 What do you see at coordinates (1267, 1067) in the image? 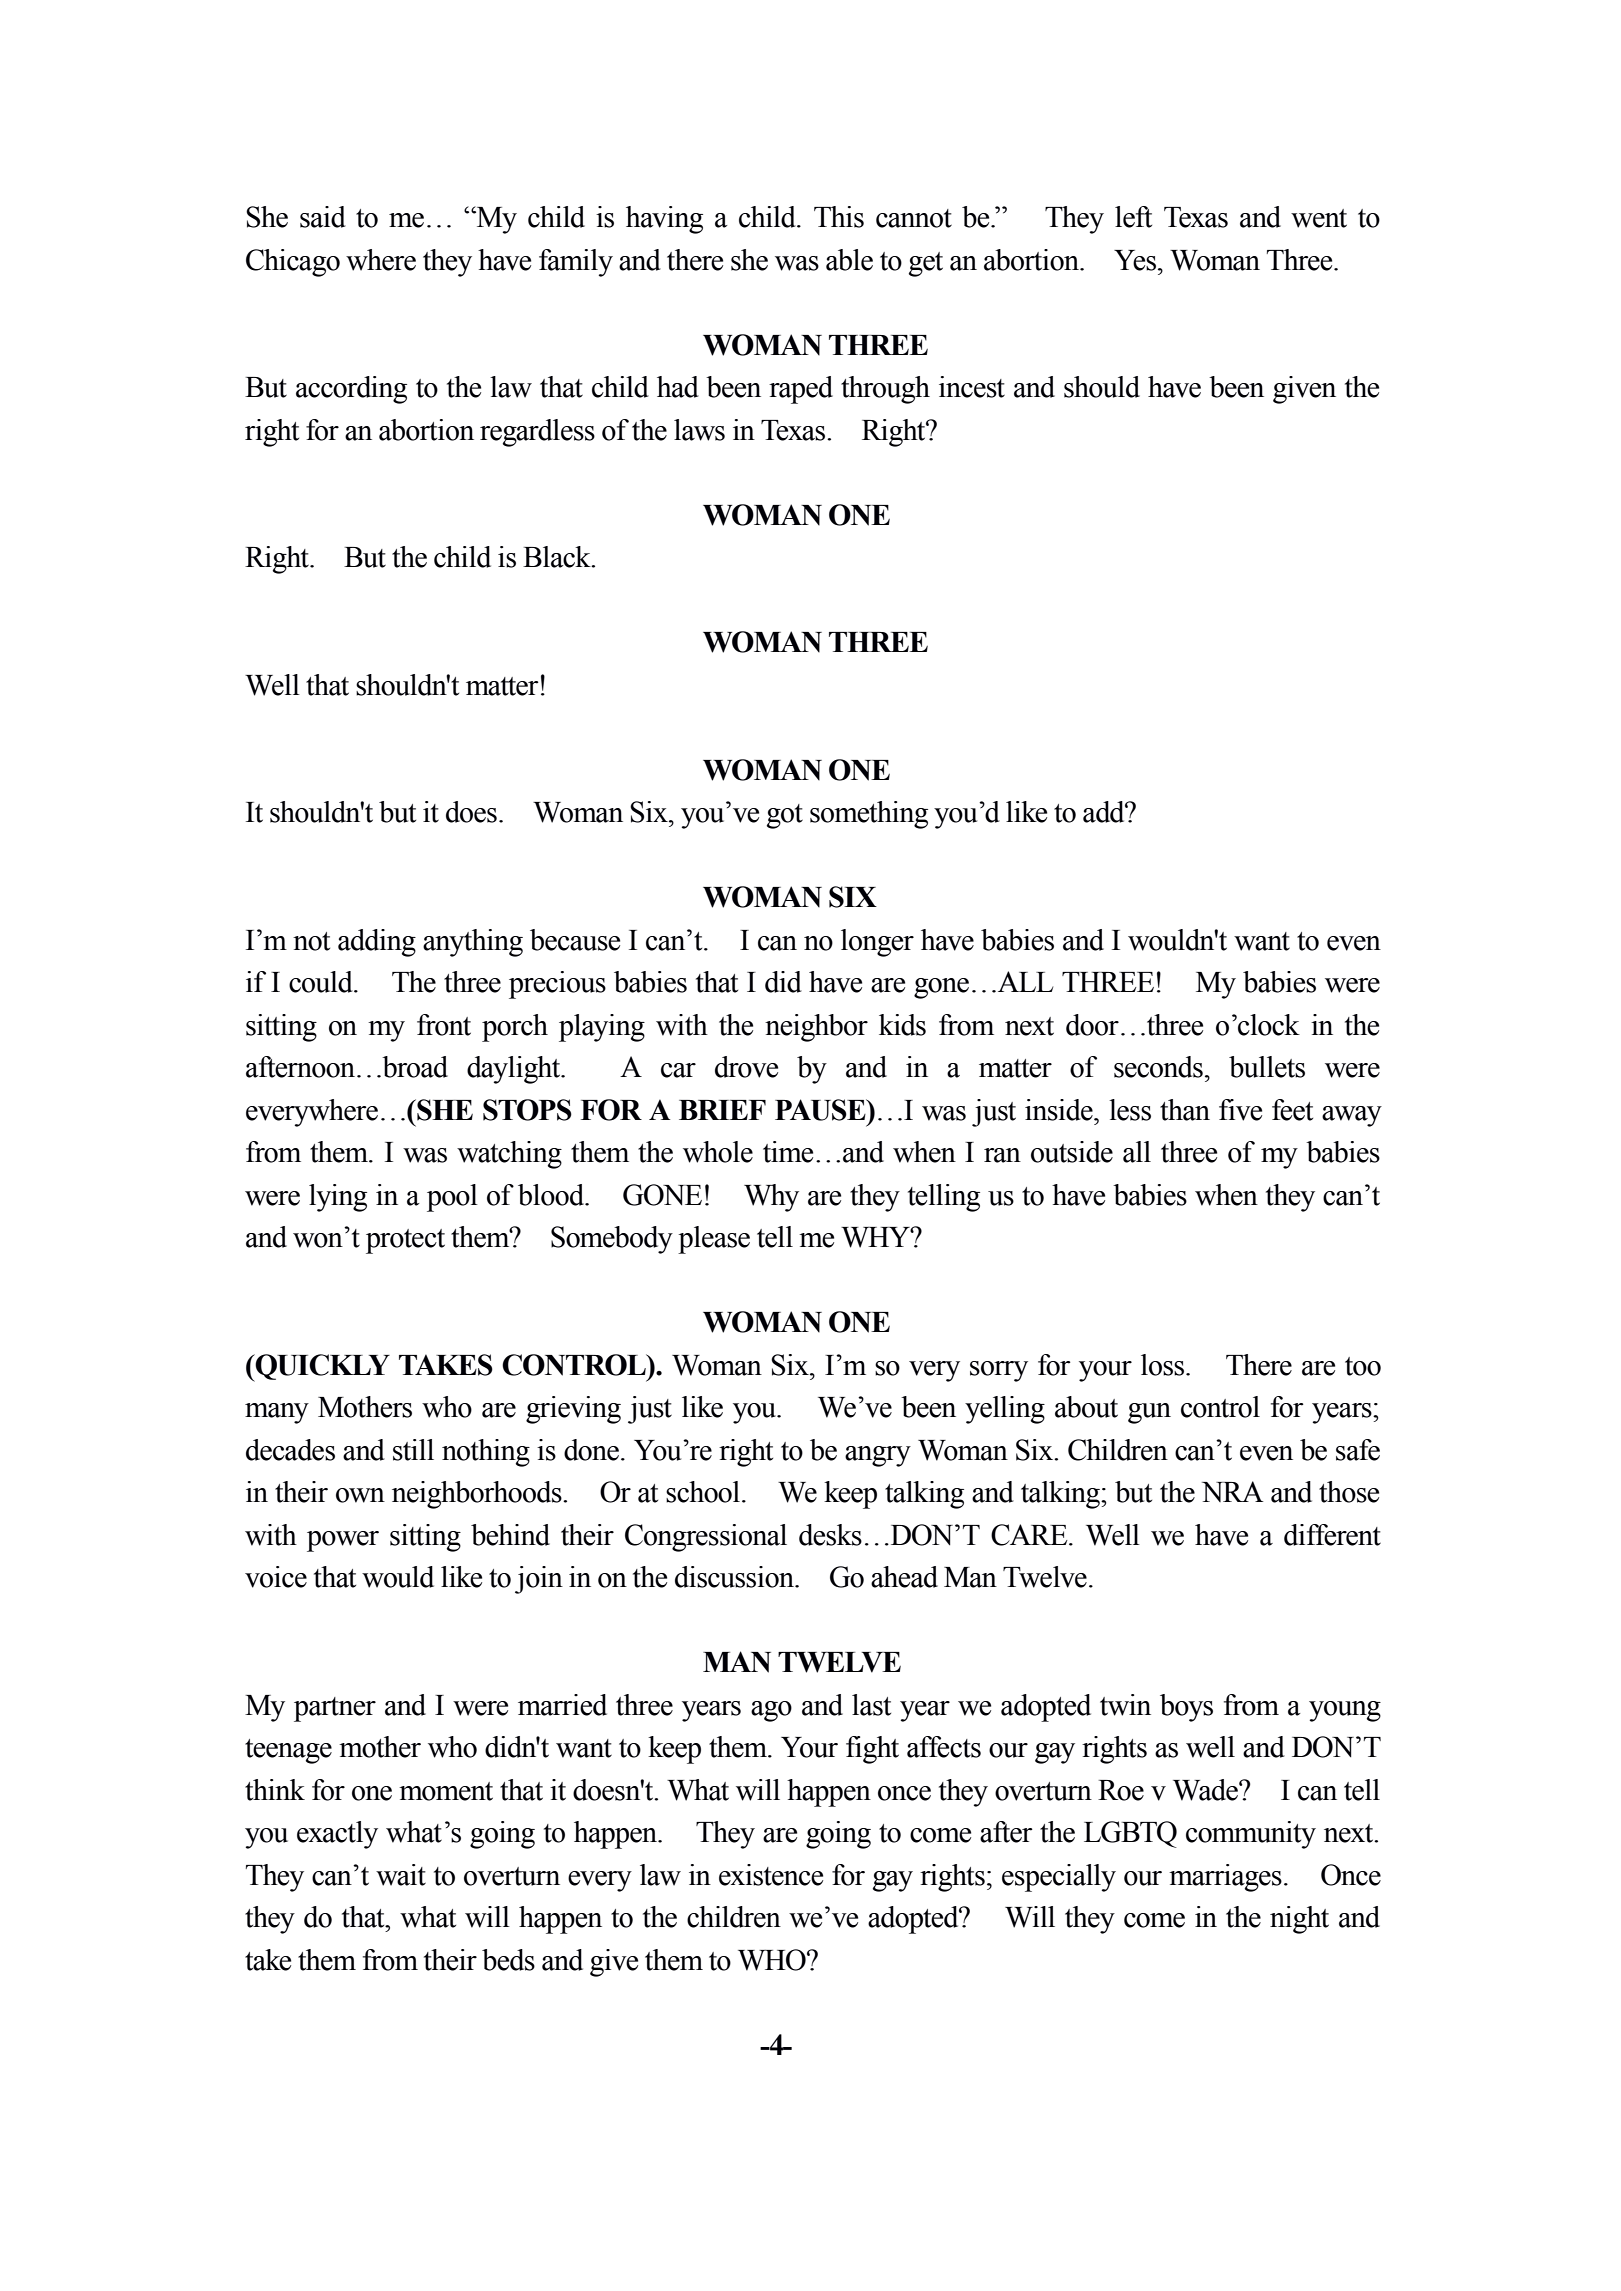
I see `bullets` at bounding box center [1267, 1067].
